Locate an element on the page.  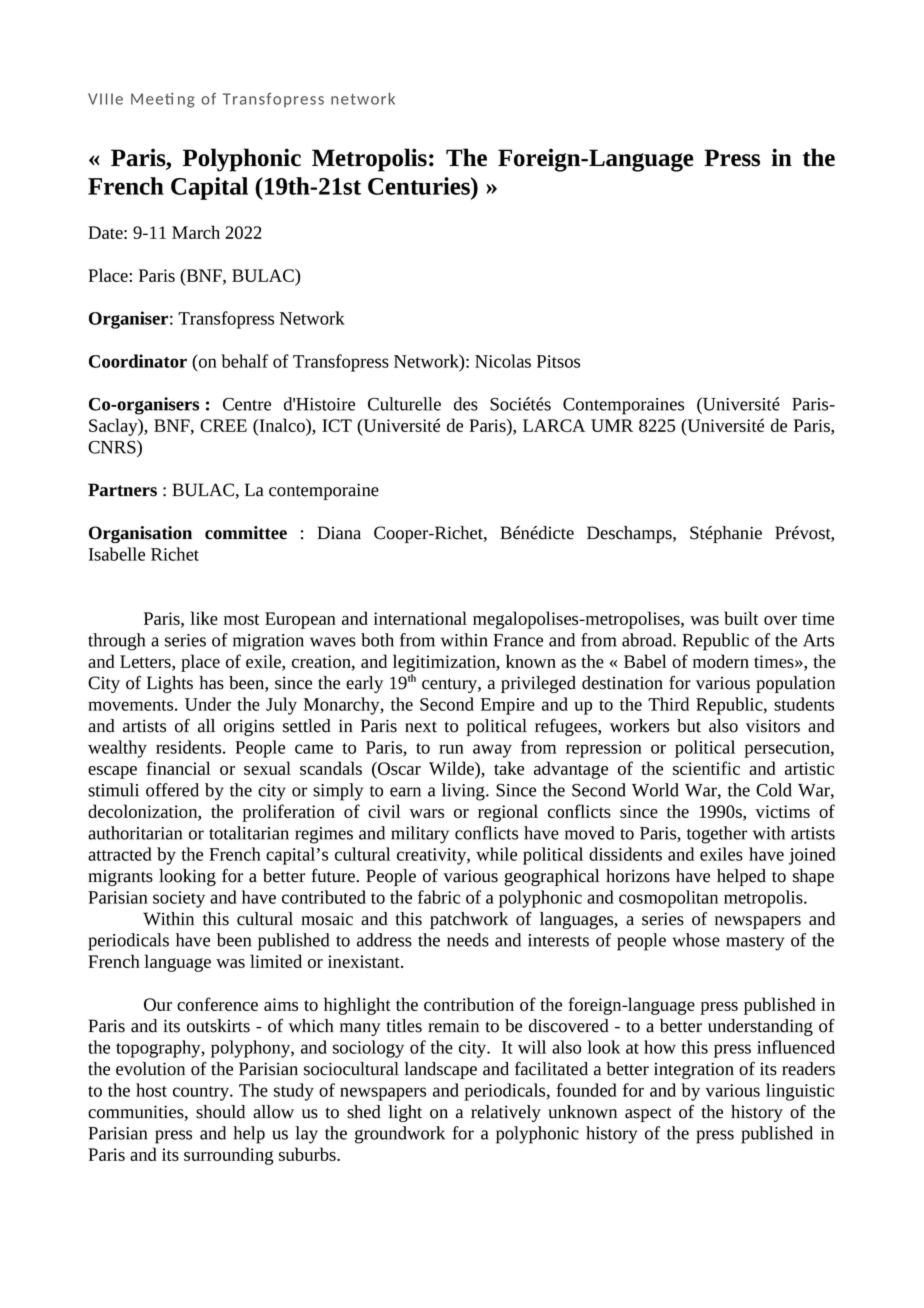
CREE is located at coordinates (223, 425).
